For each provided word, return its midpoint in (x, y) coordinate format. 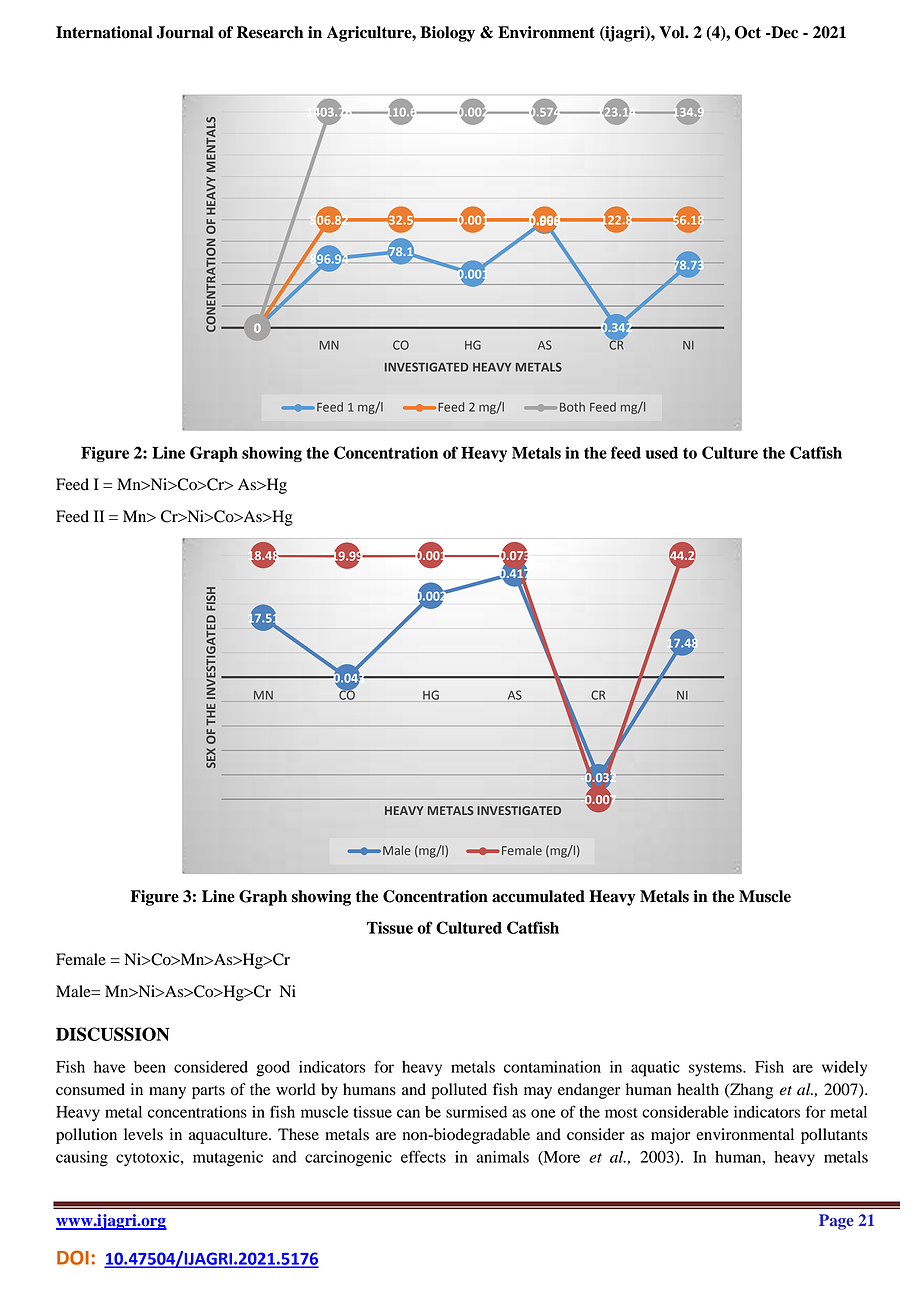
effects (423, 1156)
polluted (459, 1091)
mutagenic (228, 1159)
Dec (783, 32)
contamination (552, 1067)
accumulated (538, 896)
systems (716, 1070)
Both (572, 407)
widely (844, 1069)
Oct (748, 32)
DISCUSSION (113, 1034)
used (662, 453)
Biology (447, 34)
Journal (185, 32)
